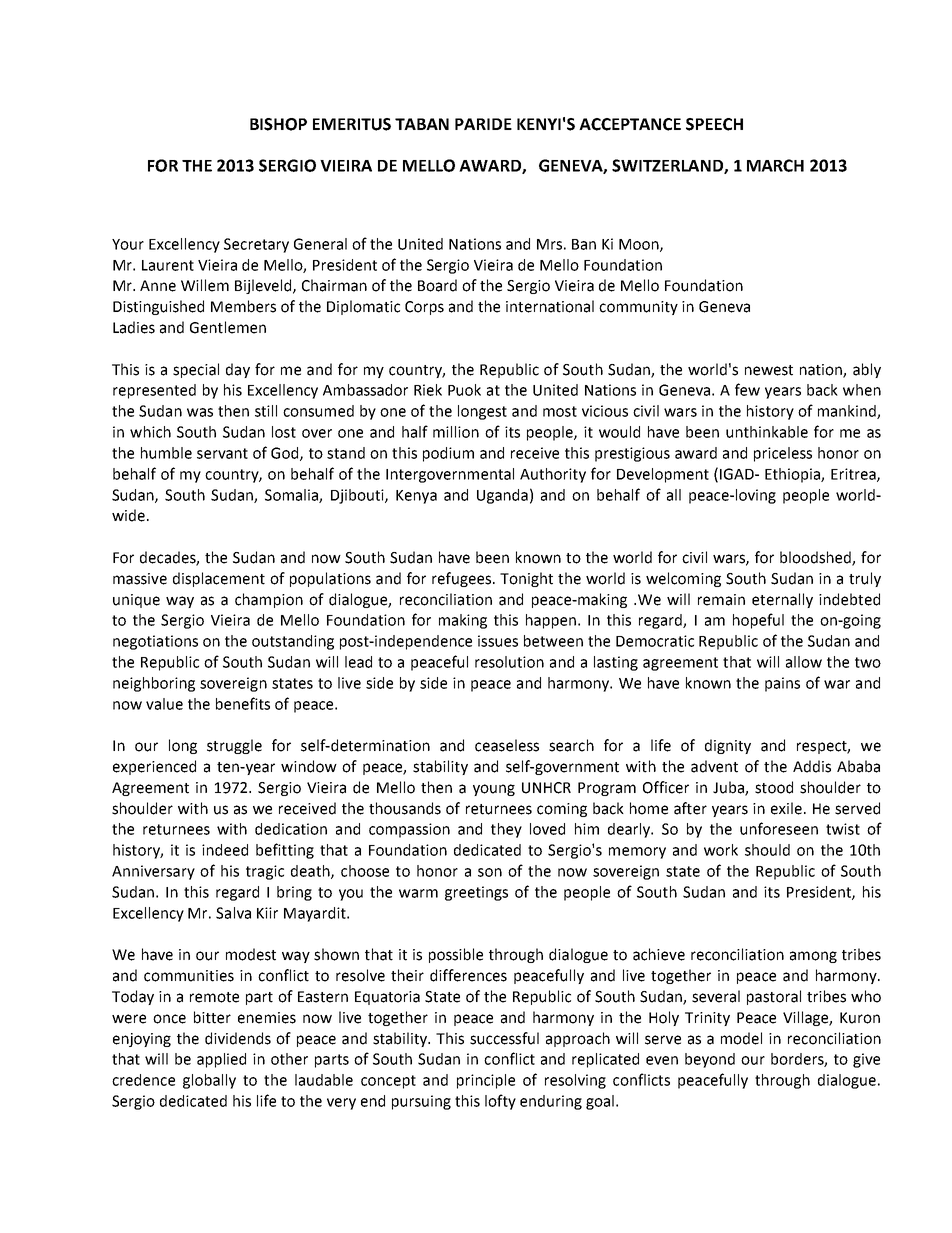 This screenshot has height=1233, width=952. Describe the element at coordinates (775, 165) in the screenshot. I see `MARCH` at that location.
